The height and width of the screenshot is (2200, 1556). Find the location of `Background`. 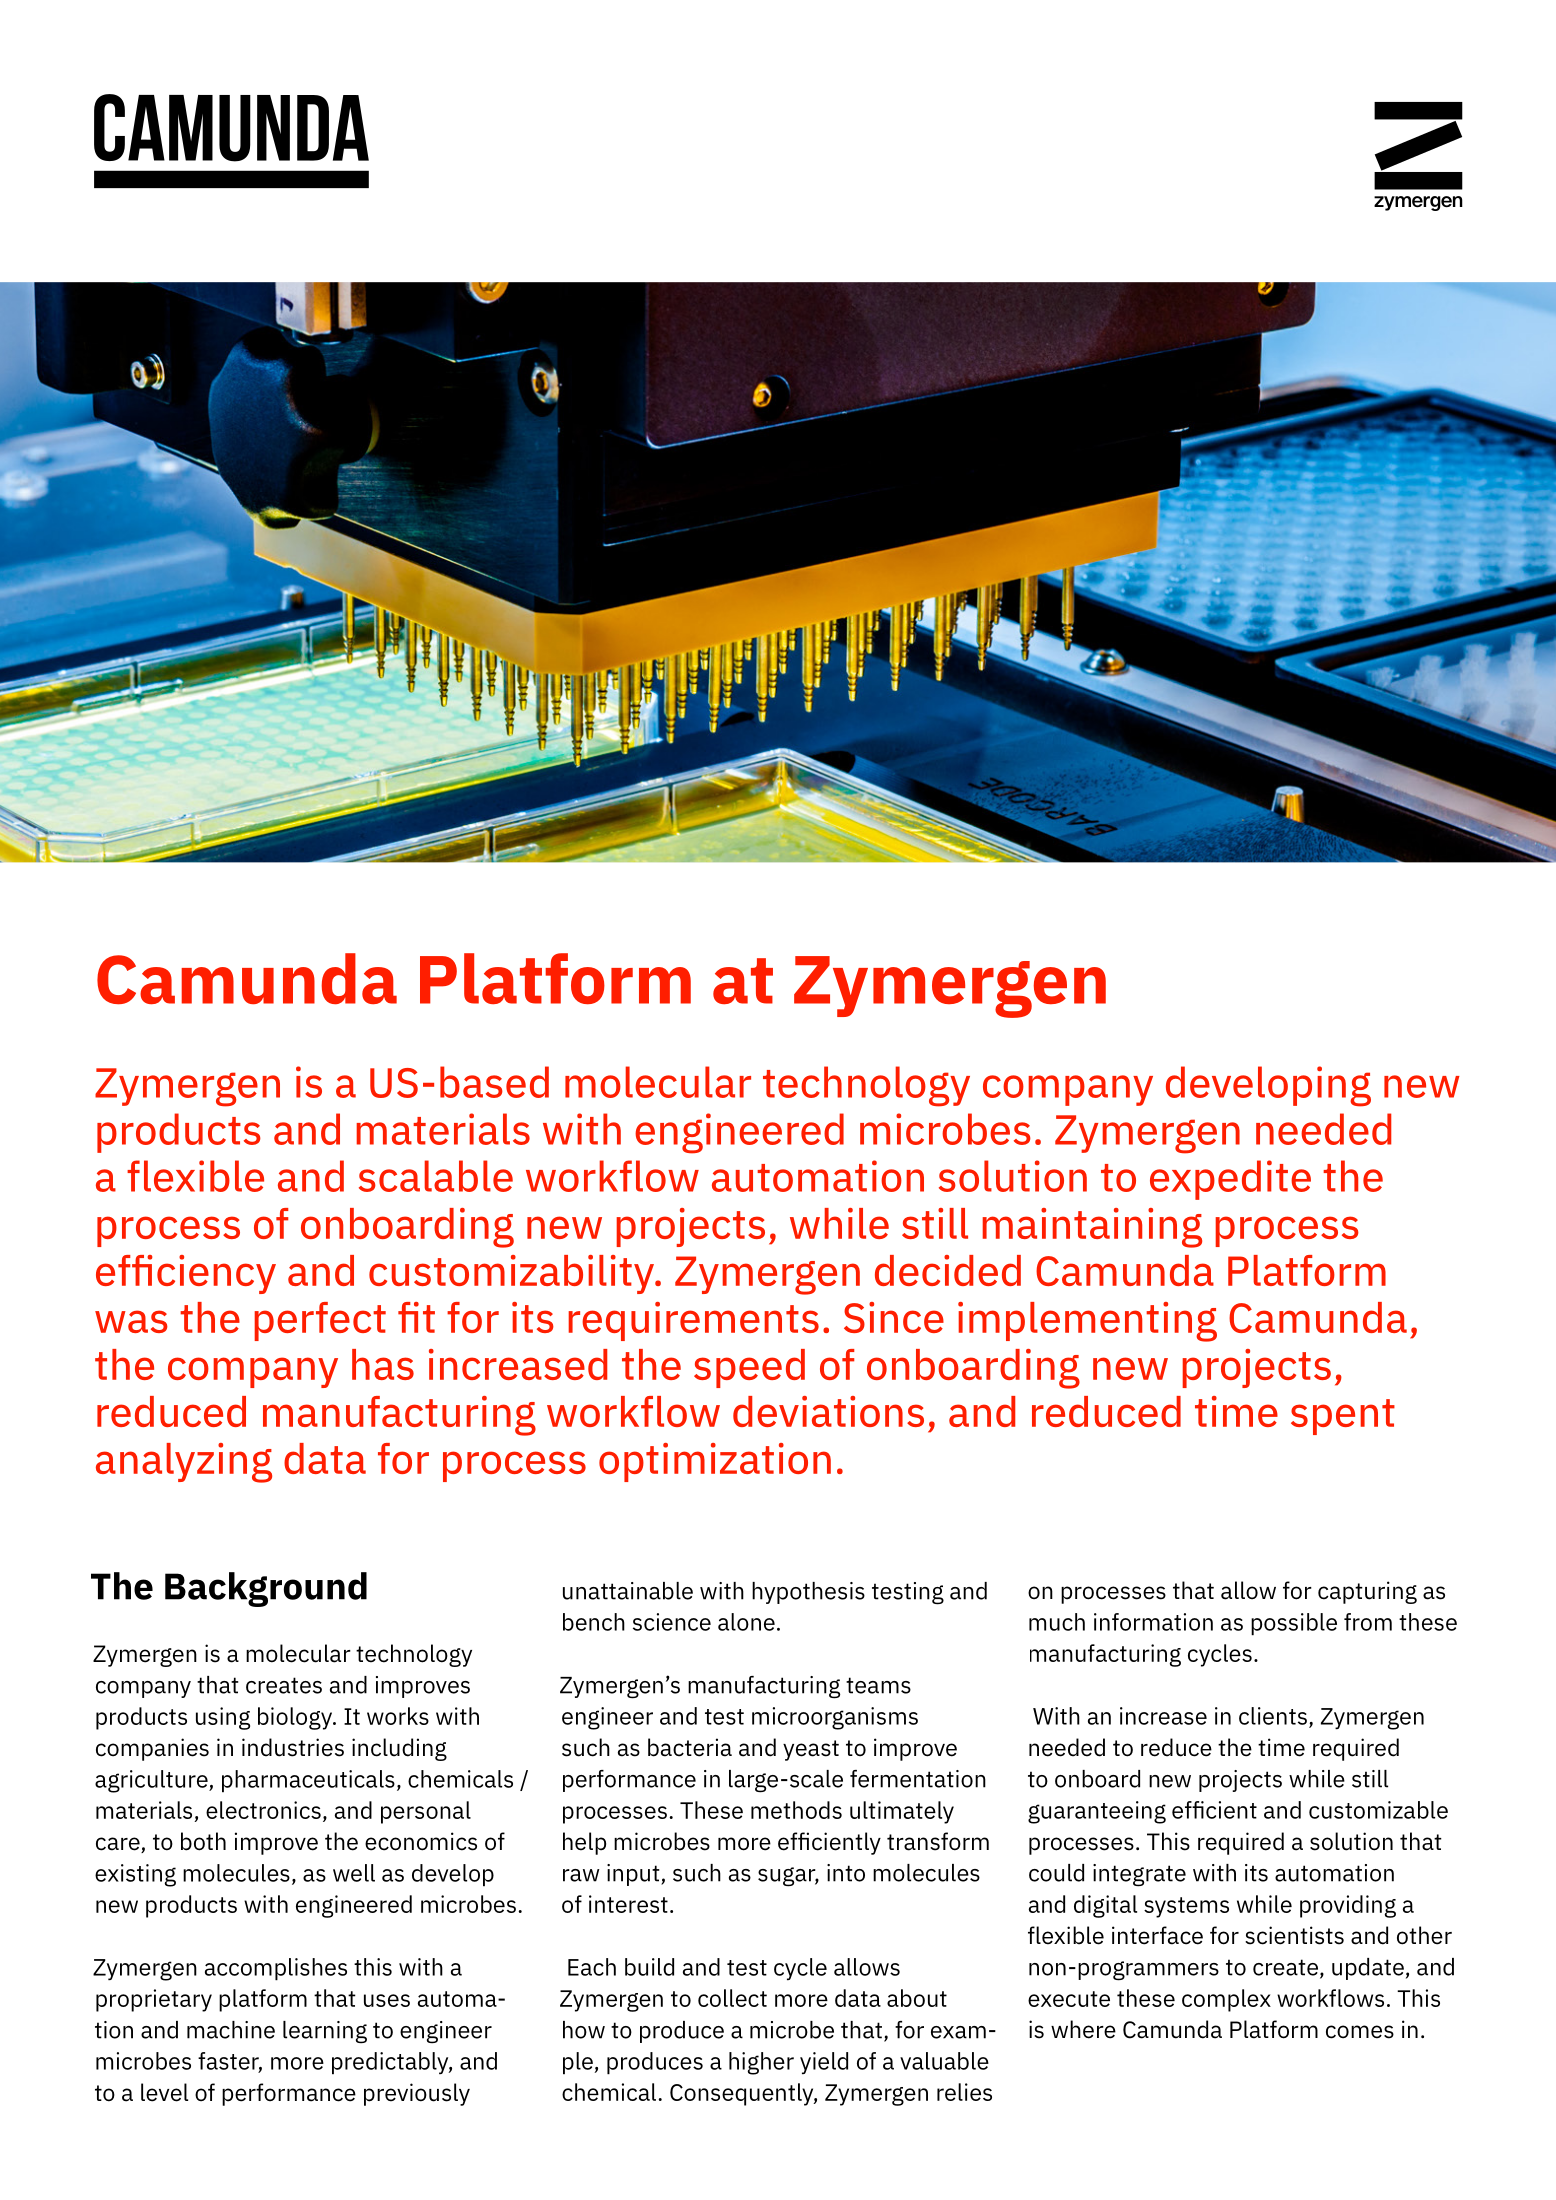

Background is located at coordinates (266, 1589).
